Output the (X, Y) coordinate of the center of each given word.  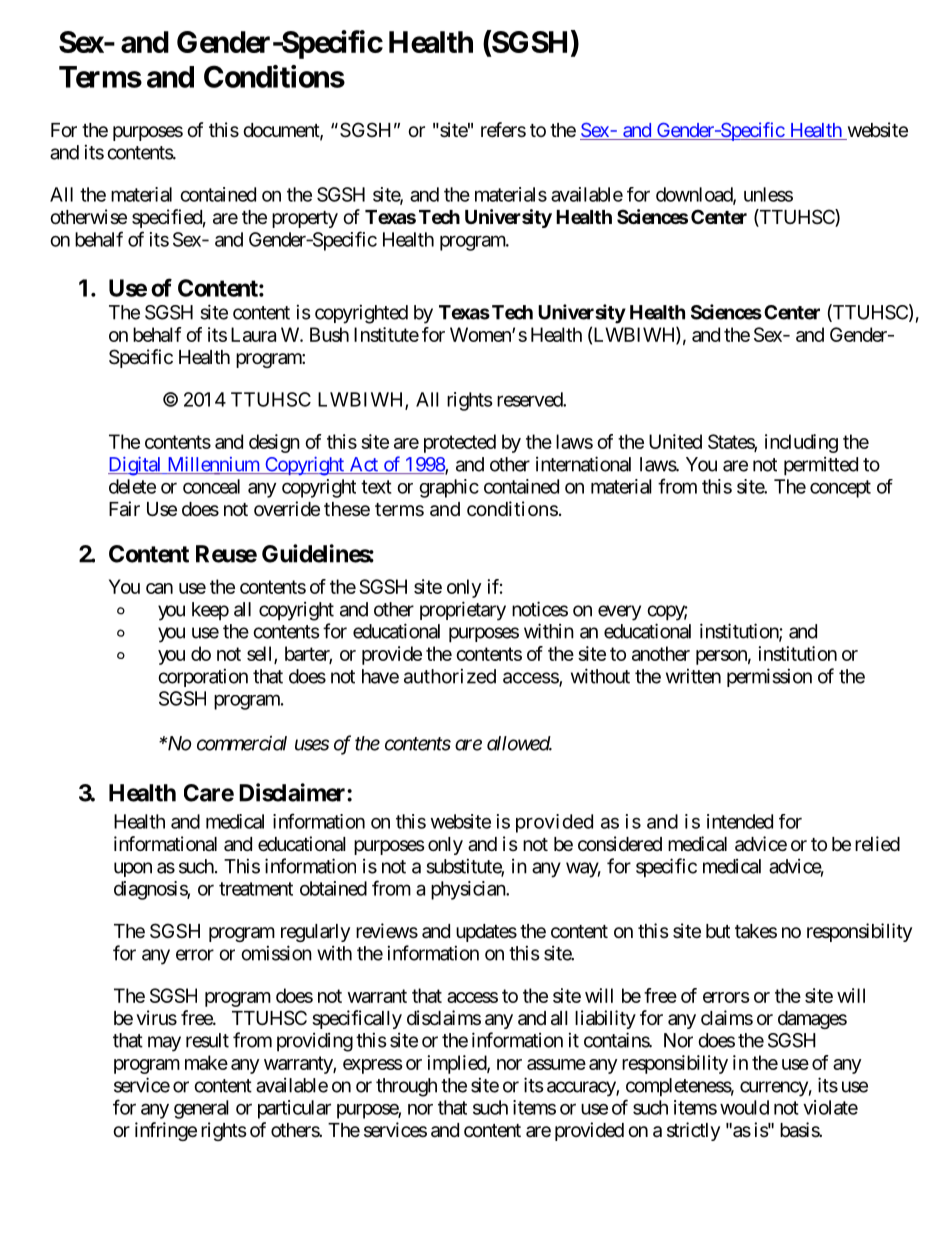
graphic (449, 488)
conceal (211, 486)
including (801, 443)
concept (840, 489)
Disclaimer (293, 792)
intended (740, 821)
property (305, 219)
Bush (329, 334)
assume (556, 1064)
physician (469, 890)
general (201, 1109)
